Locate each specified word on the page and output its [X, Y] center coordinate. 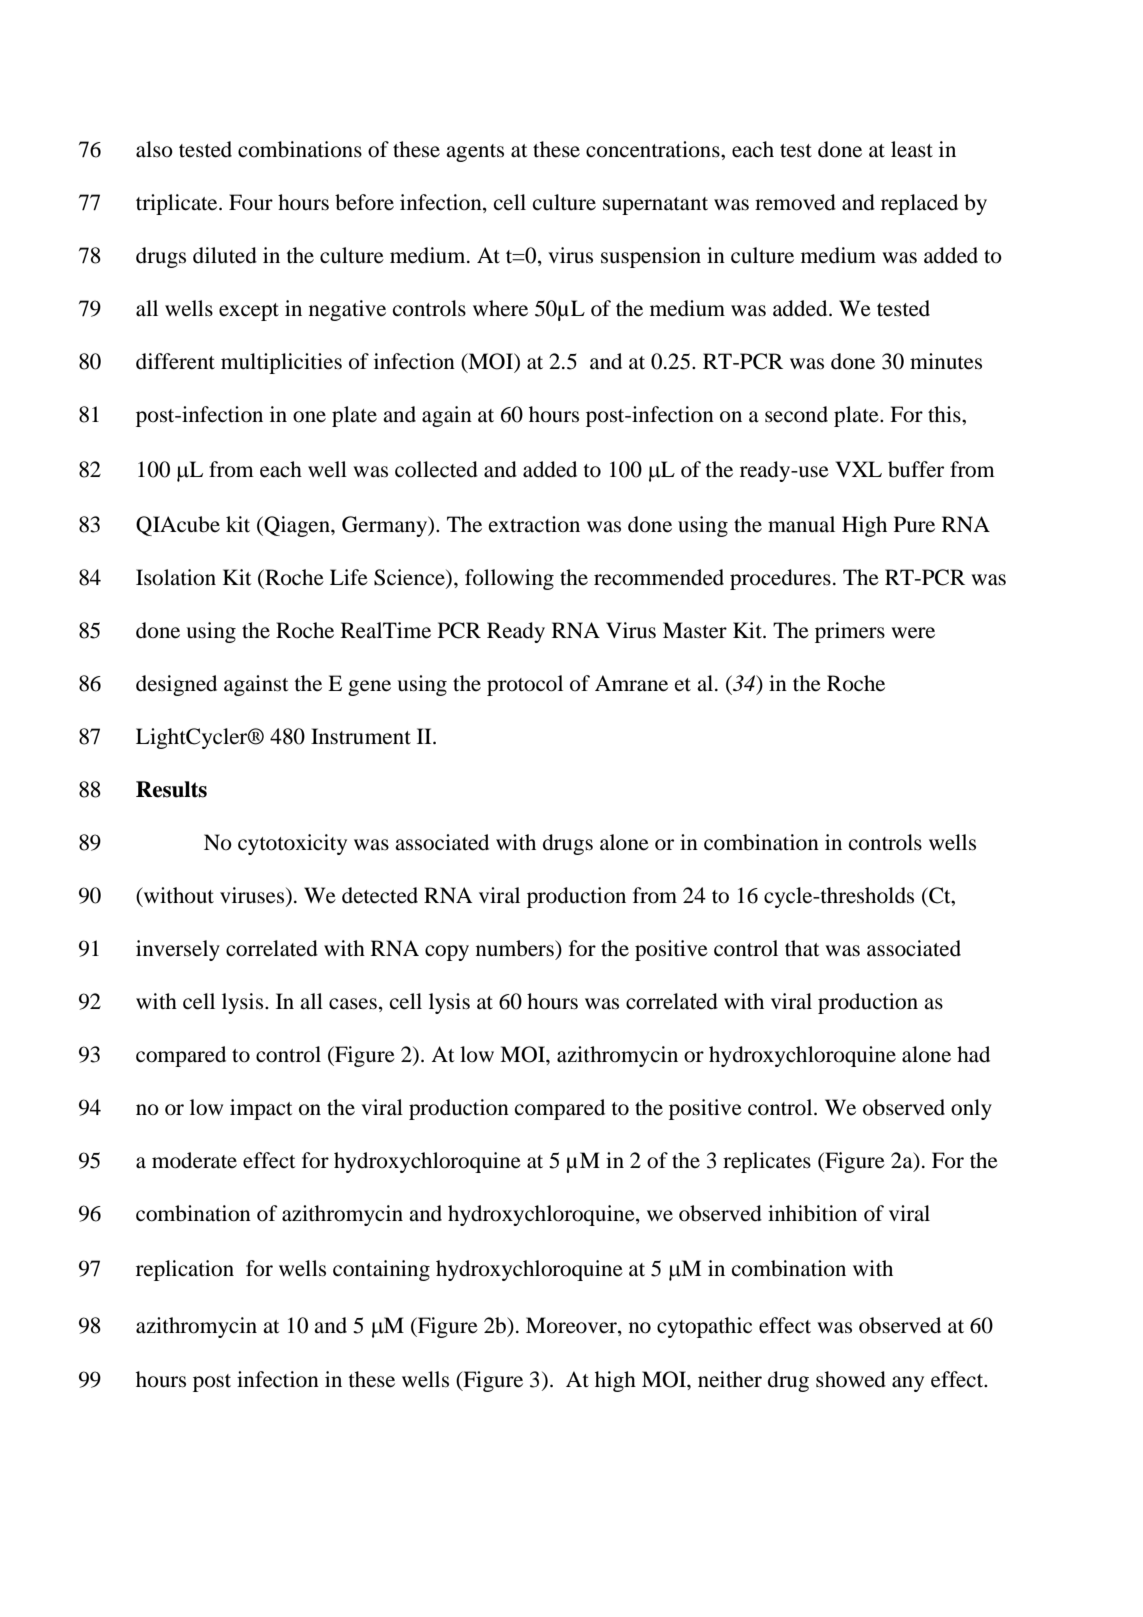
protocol [525, 685]
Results [171, 789]
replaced [919, 204]
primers [850, 632]
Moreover [572, 1325]
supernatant [655, 206]
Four [251, 202]
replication [185, 1270]
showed [851, 1379]
